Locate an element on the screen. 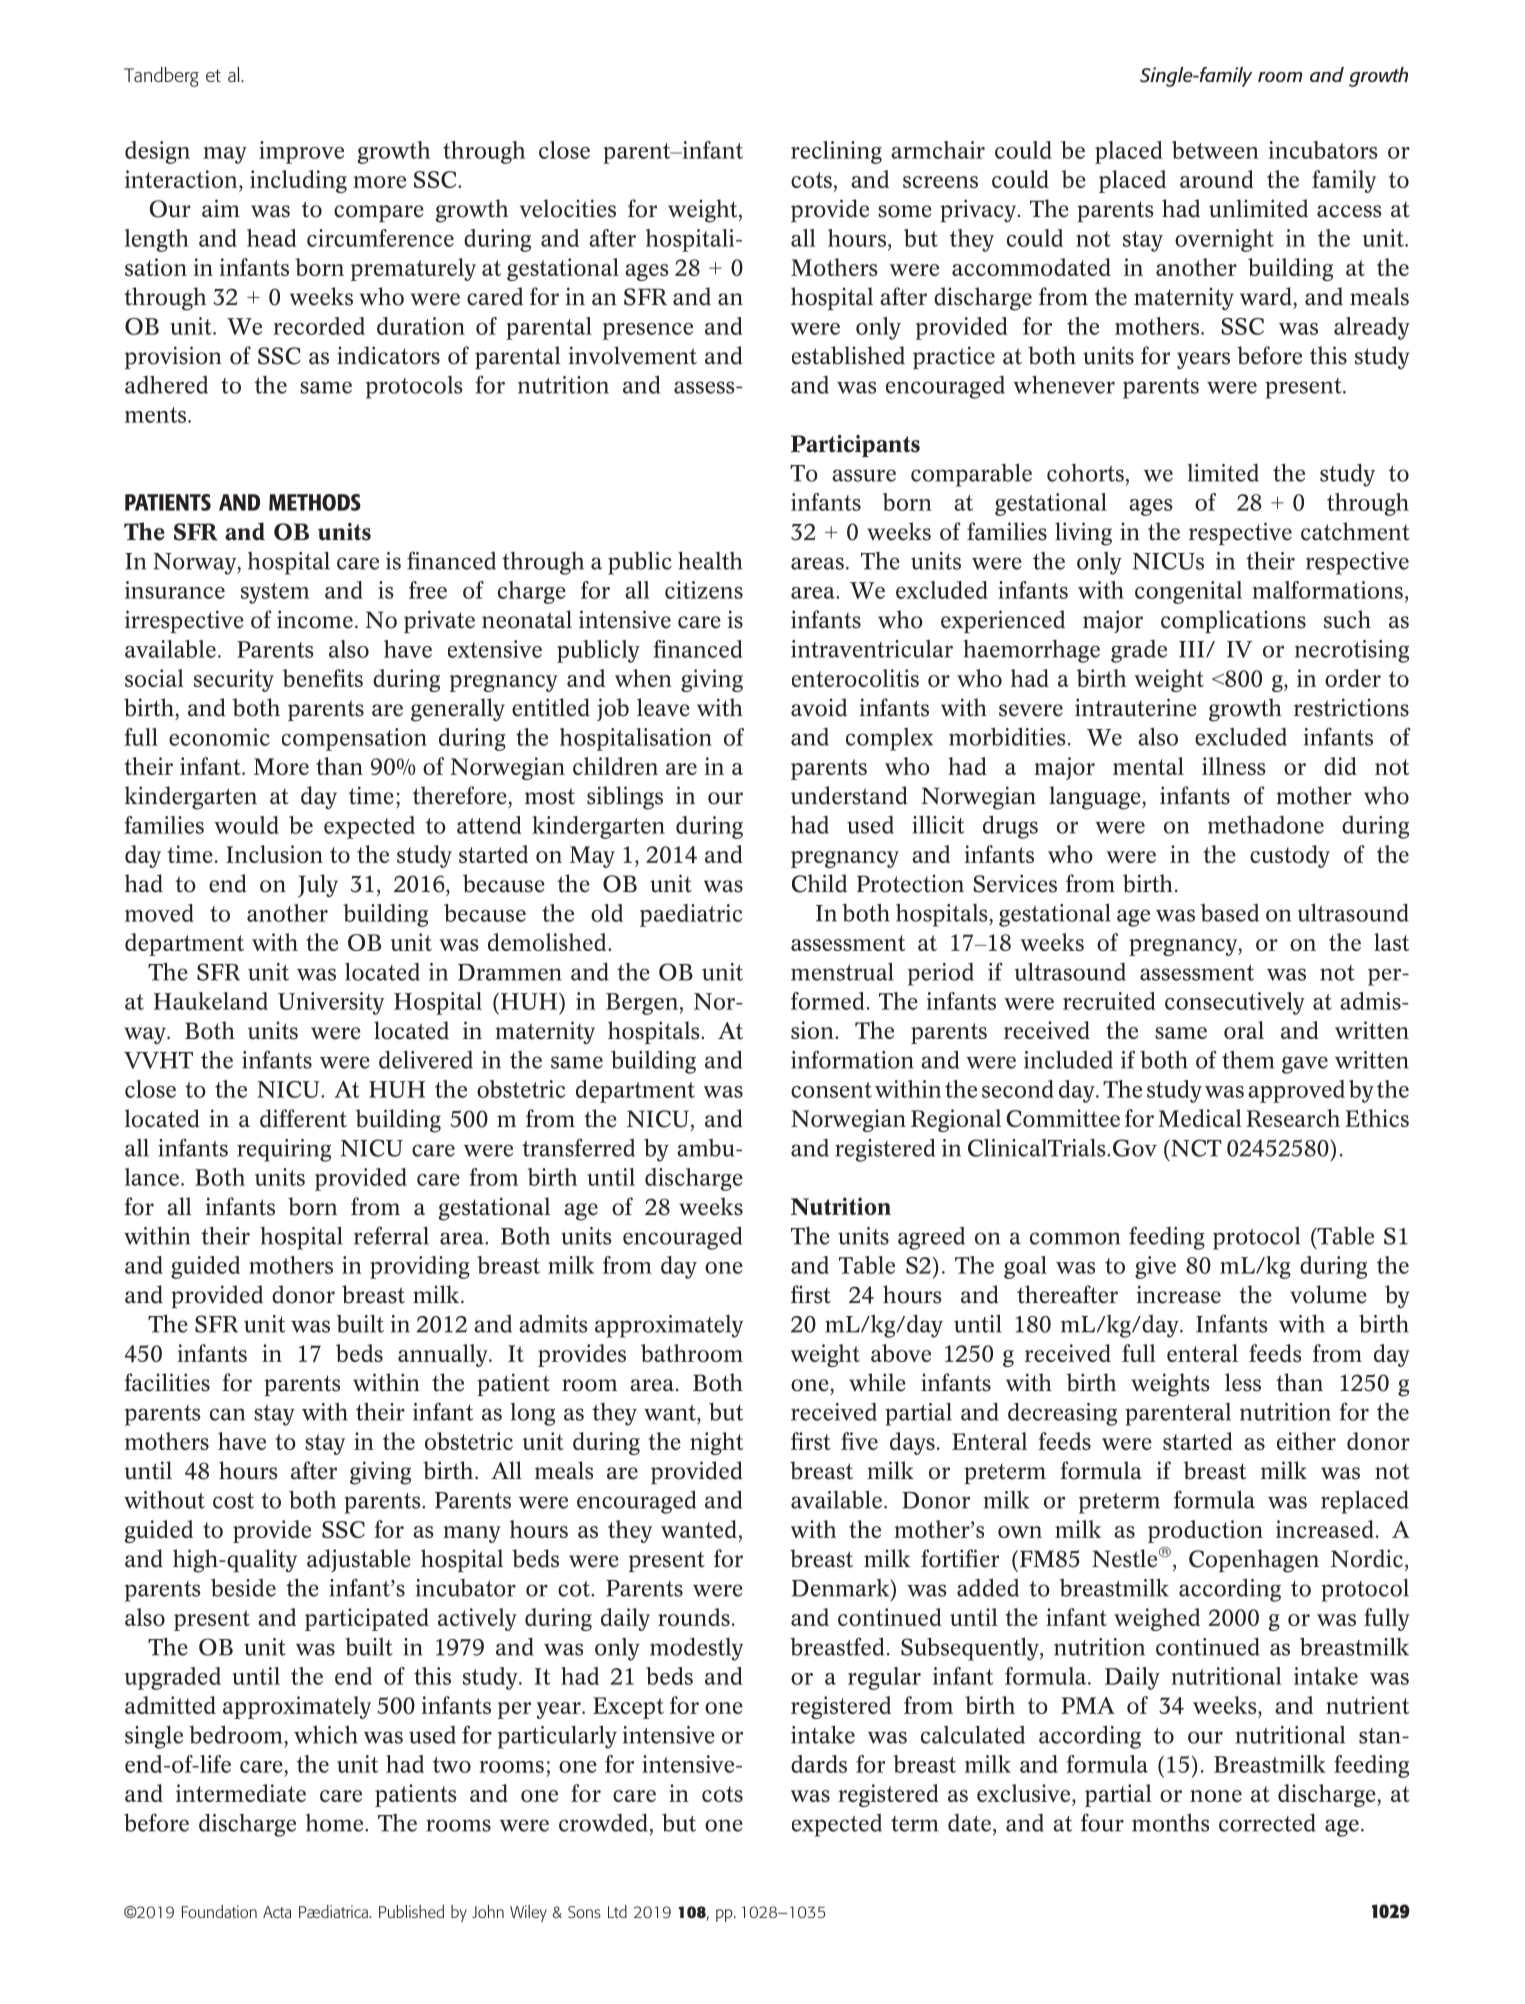  between is located at coordinates (1215, 150).
